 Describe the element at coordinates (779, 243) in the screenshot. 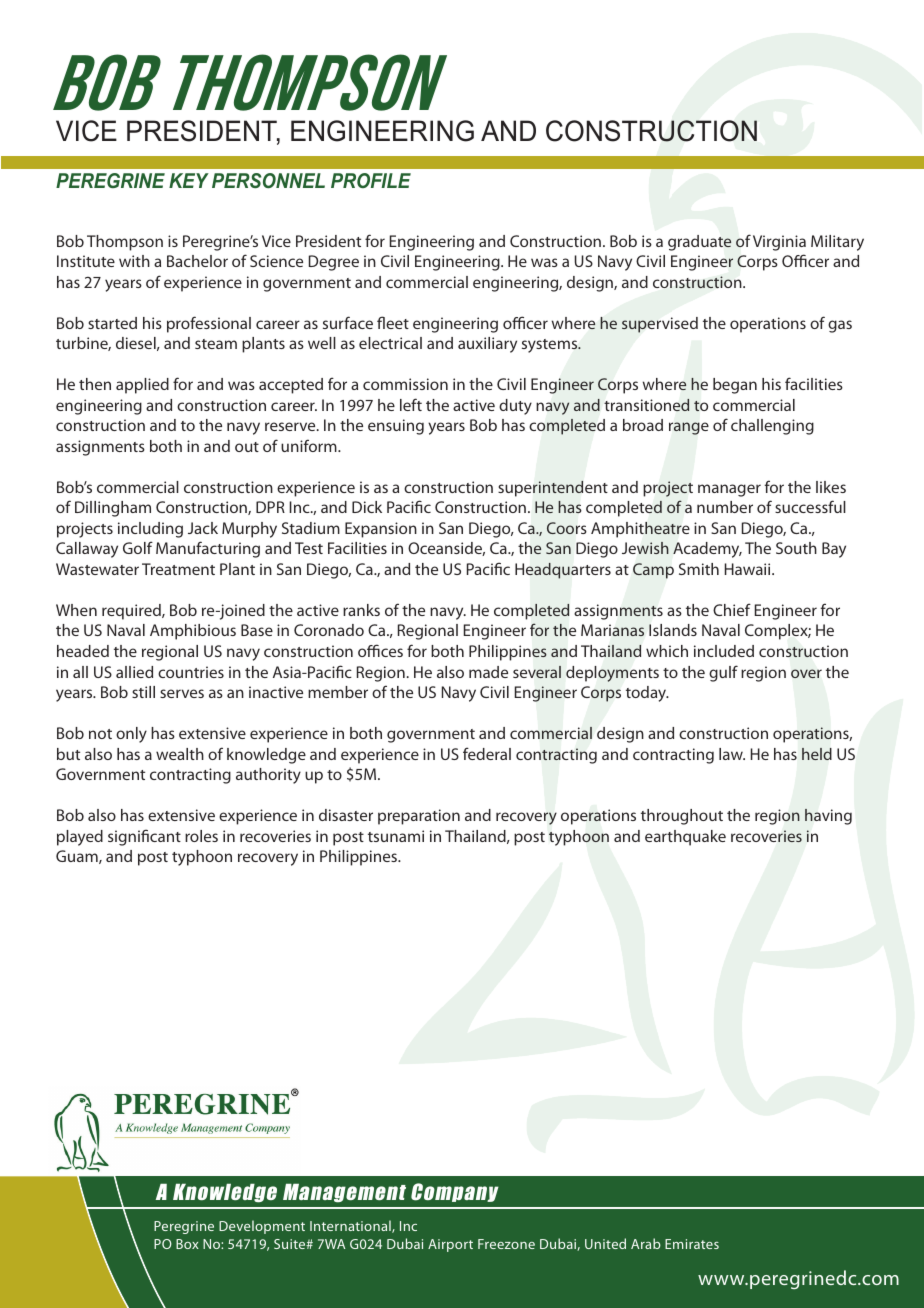

I see `Virginia` at that location.
